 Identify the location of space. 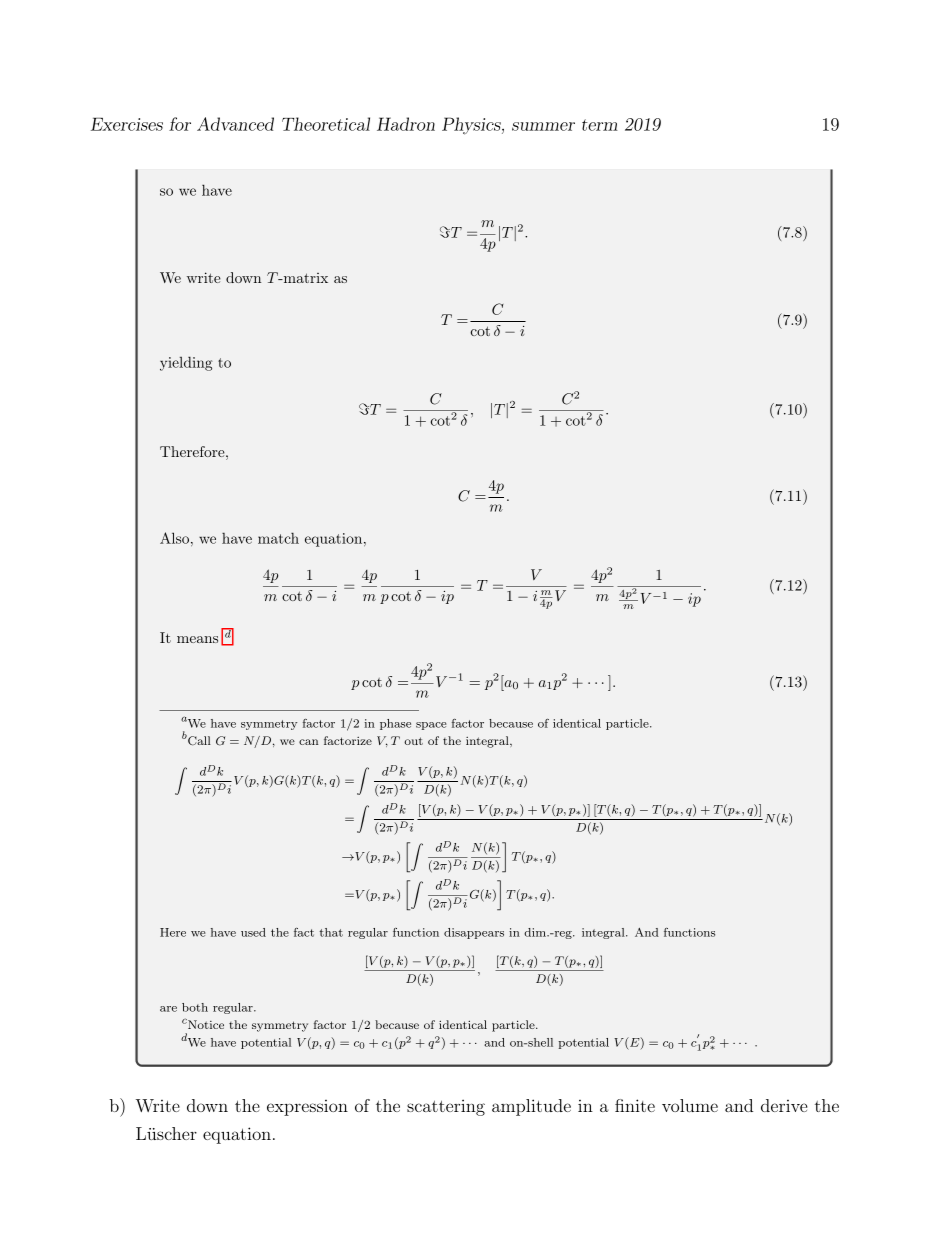
(431, 726).
